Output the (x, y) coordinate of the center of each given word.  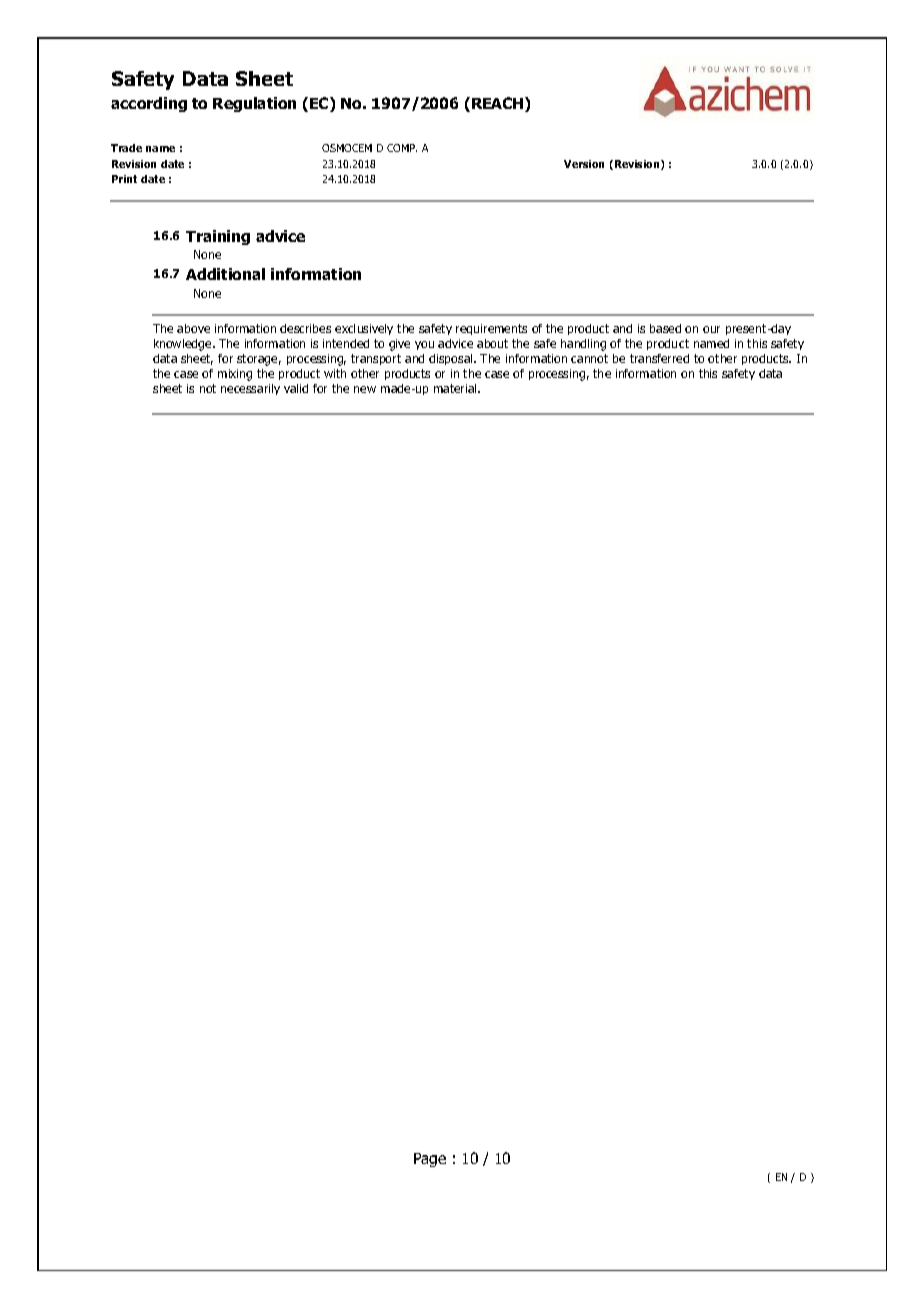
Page (430, 1160)
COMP (402, 148)
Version (584, 164)
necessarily (250, 389)
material (456, 388)
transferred (659, 358)
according (149, 104)
